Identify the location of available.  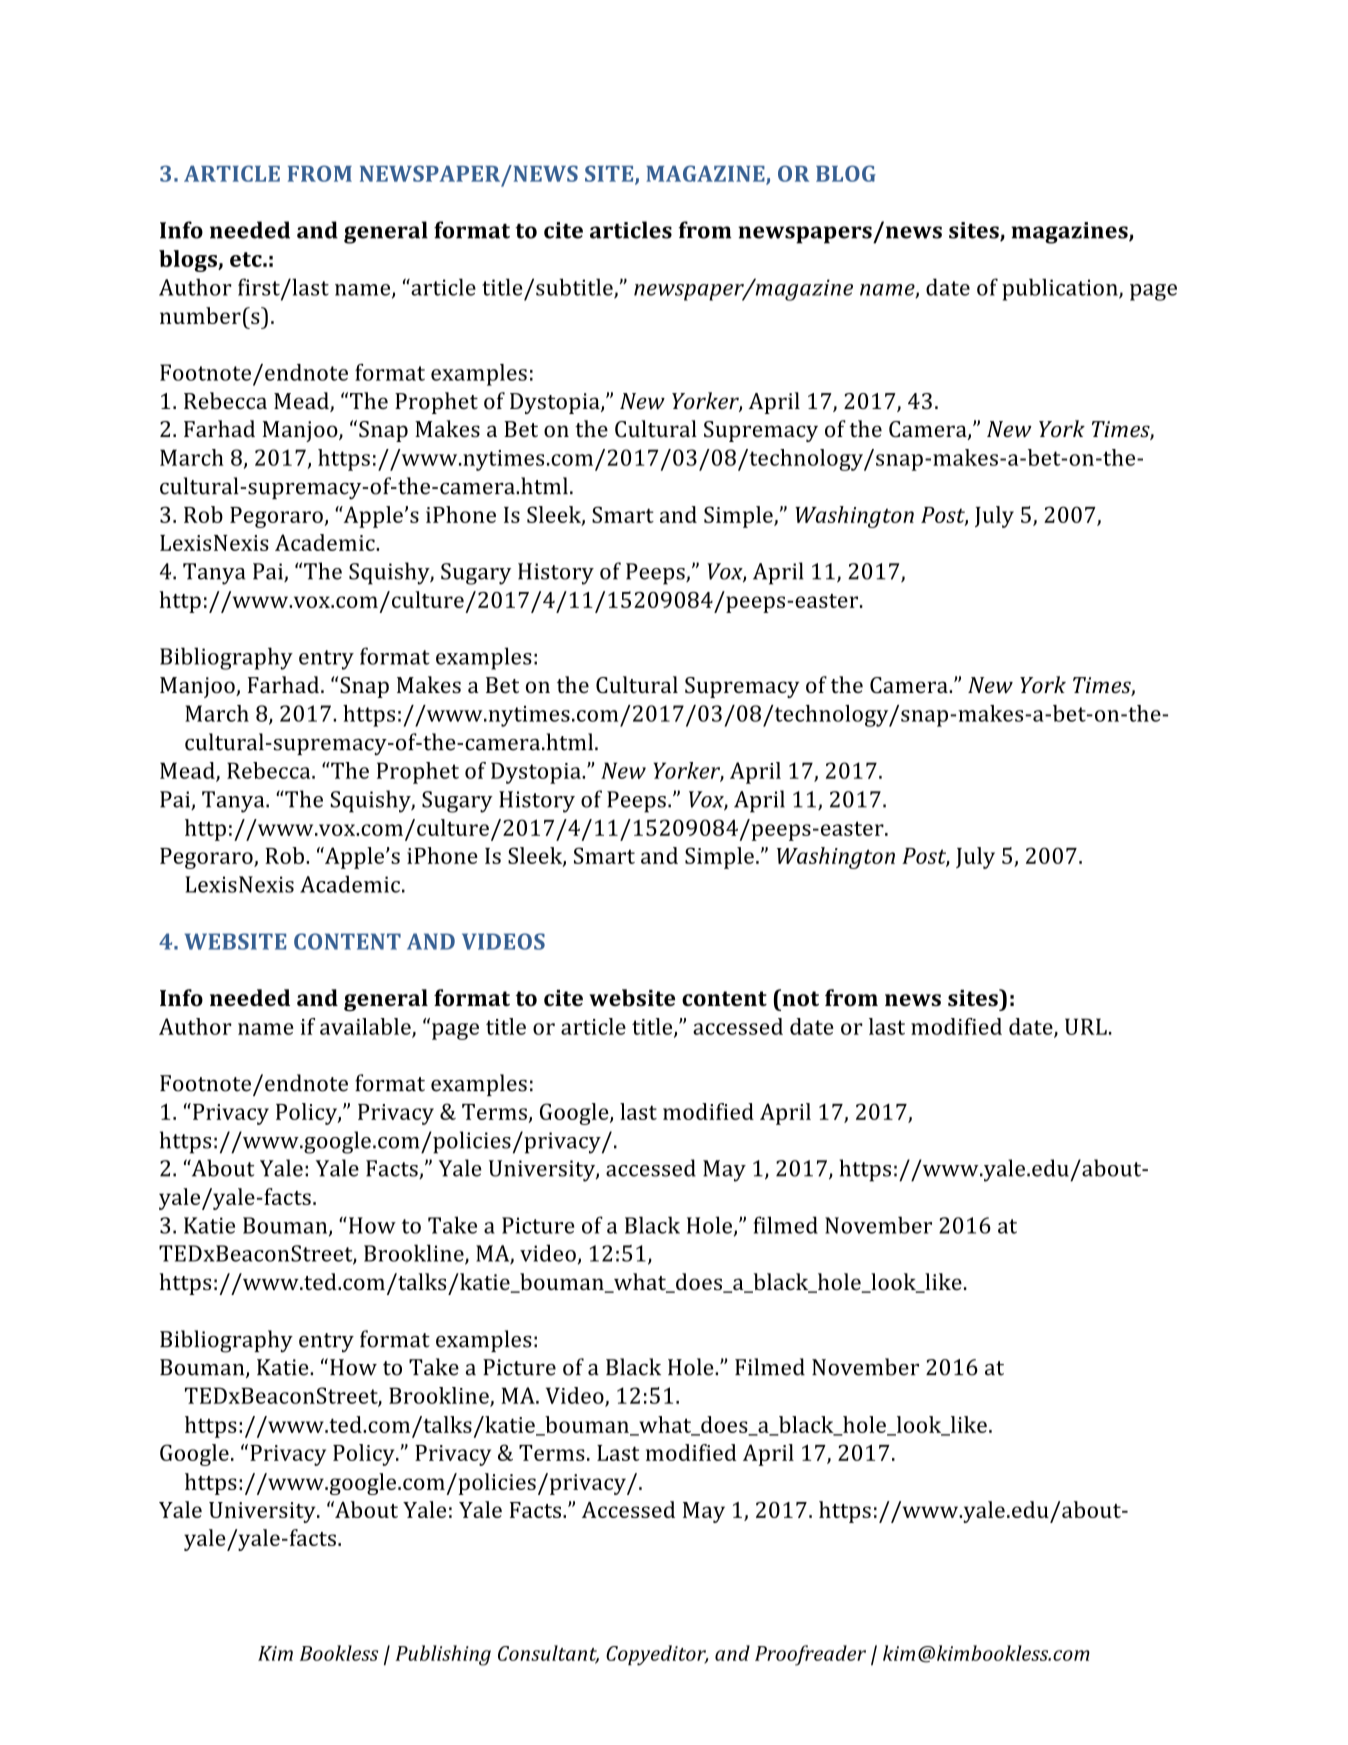
(366, 1027).
